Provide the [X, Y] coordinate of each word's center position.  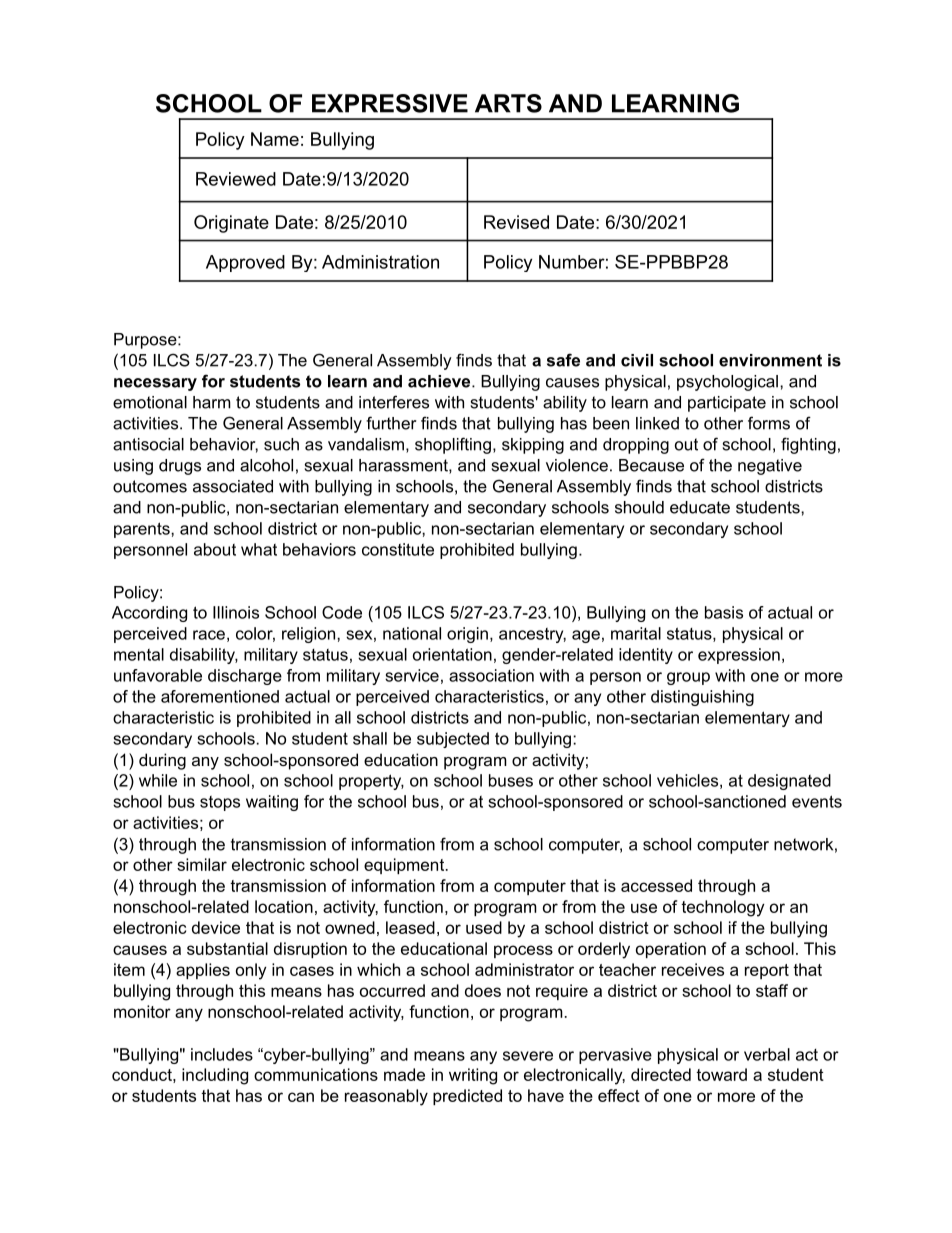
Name [275, 139]
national [412, 633]
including [215, 1076]
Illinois [236, 612]
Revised [516, 222]
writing [473, 1076]
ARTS [508, 103]
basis [724, 612]
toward [721, 1074]
